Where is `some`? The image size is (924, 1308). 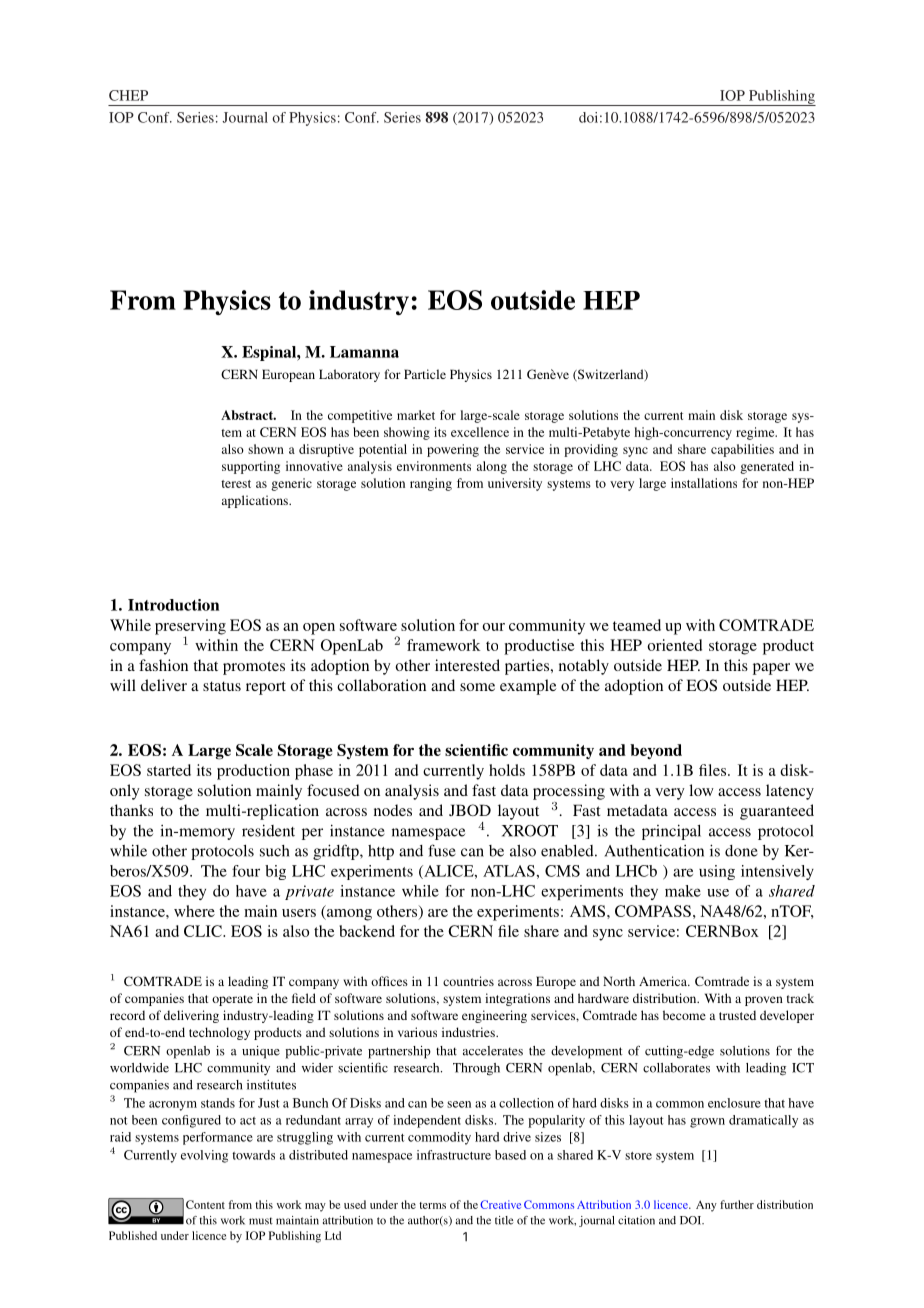 some is located at coordinates (477, 687).
